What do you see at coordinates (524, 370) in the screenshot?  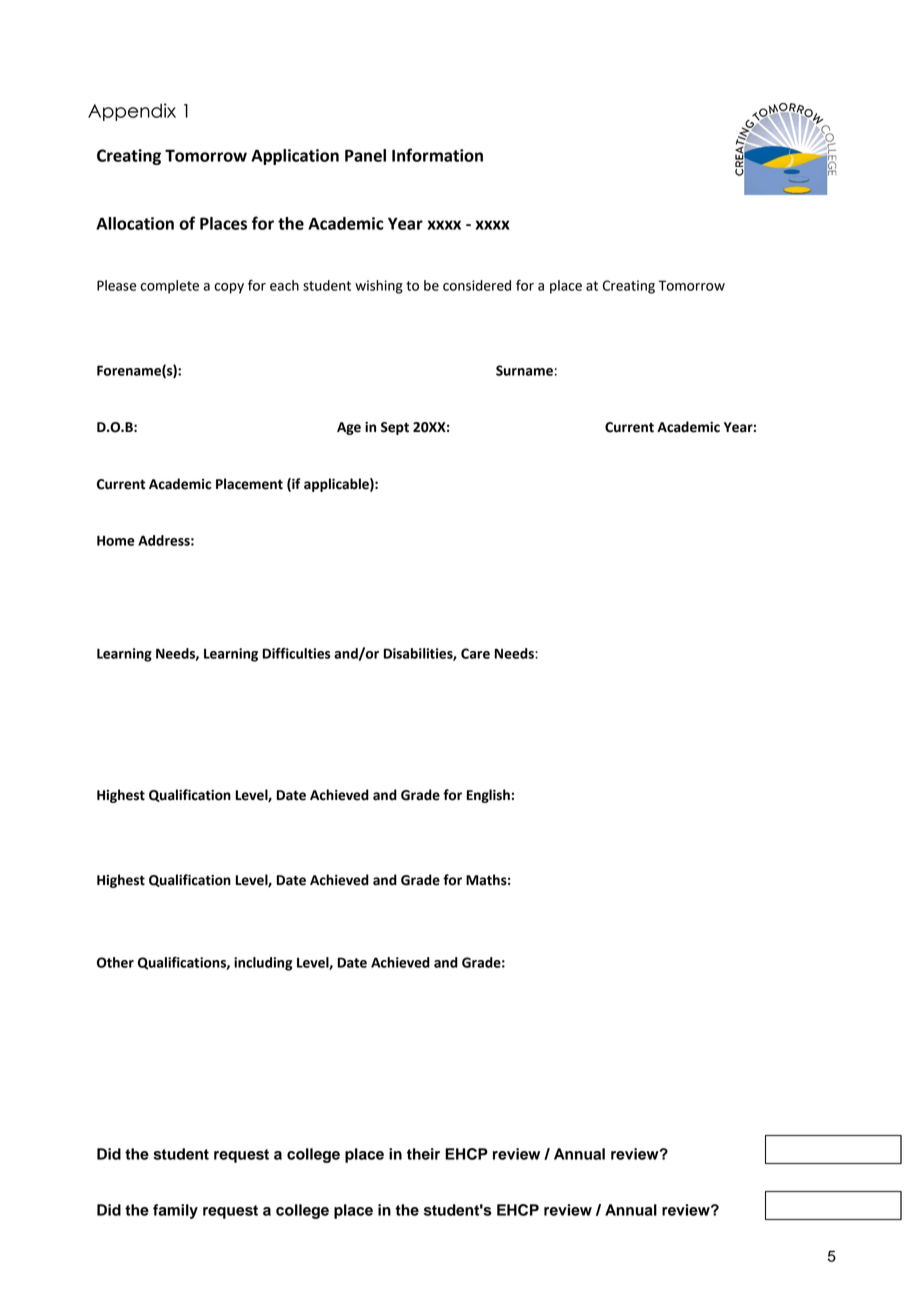 I see `Surname` at bounding box center [524, 370].
